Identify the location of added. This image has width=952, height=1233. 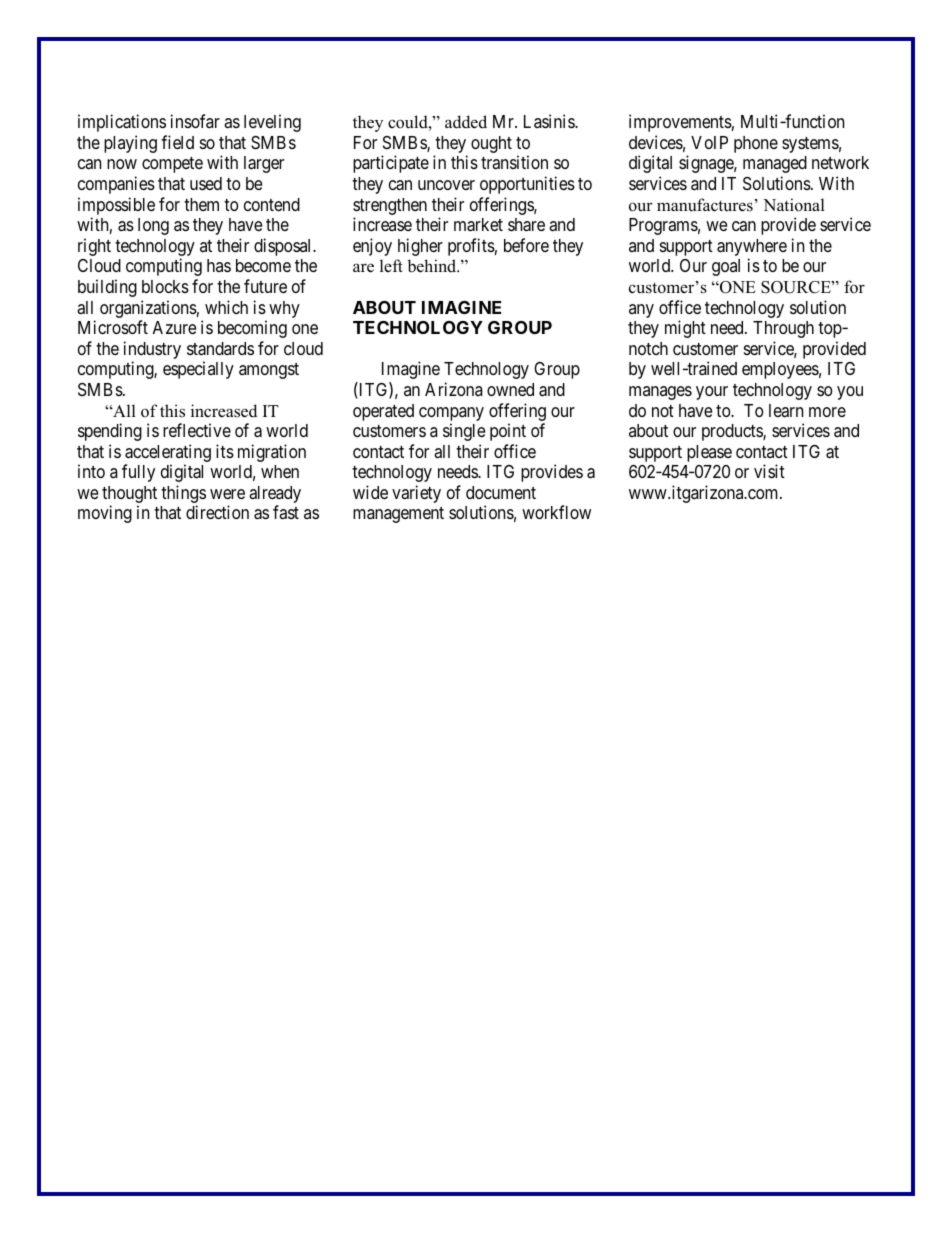
(466, 122).
